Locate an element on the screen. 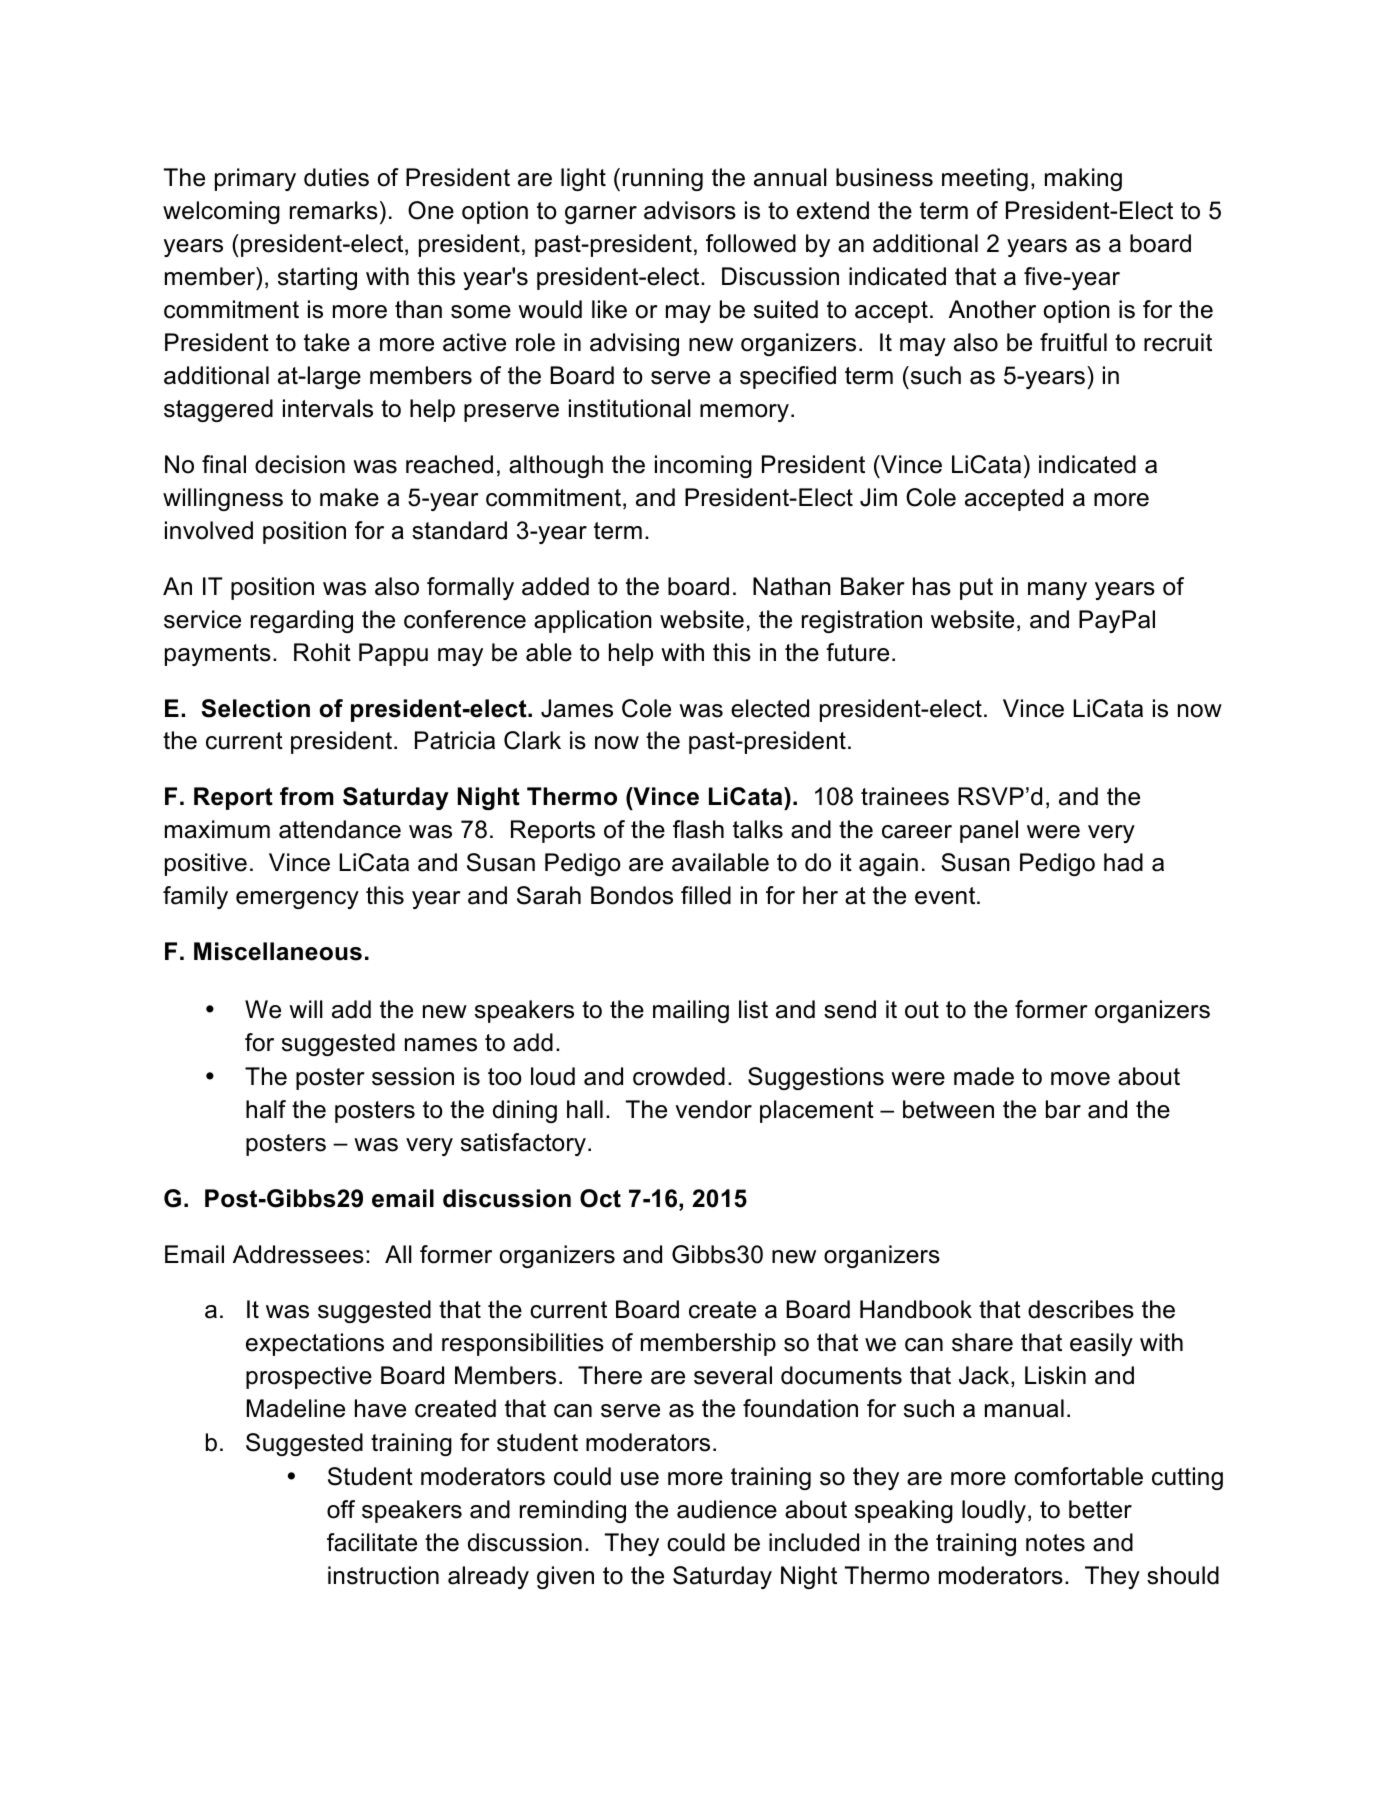  incoming is located at coordinates (703, 466).
